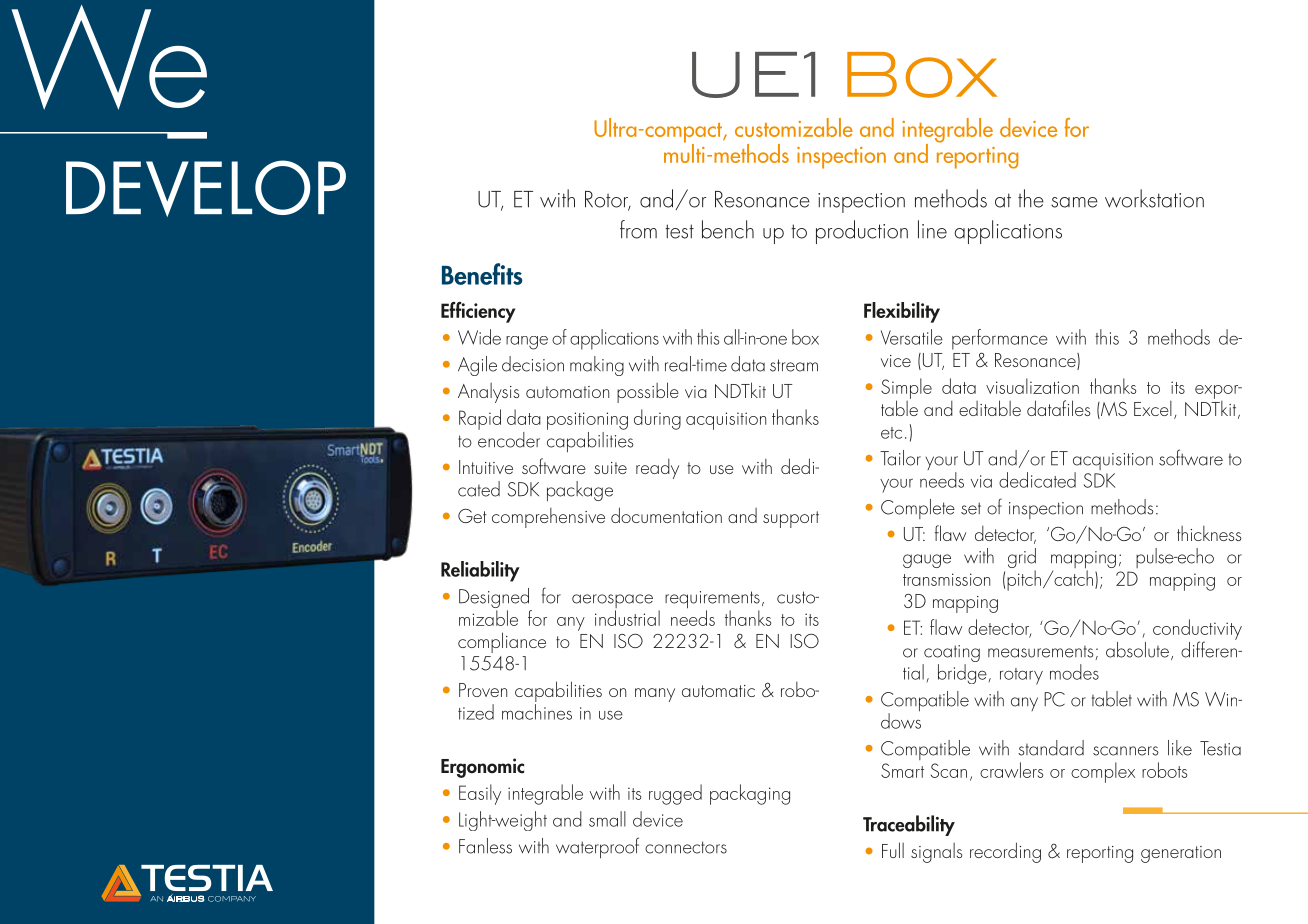 The width and height of the screenshot is (1308, 924). I want to click on waterproof, so click(597, 848).
